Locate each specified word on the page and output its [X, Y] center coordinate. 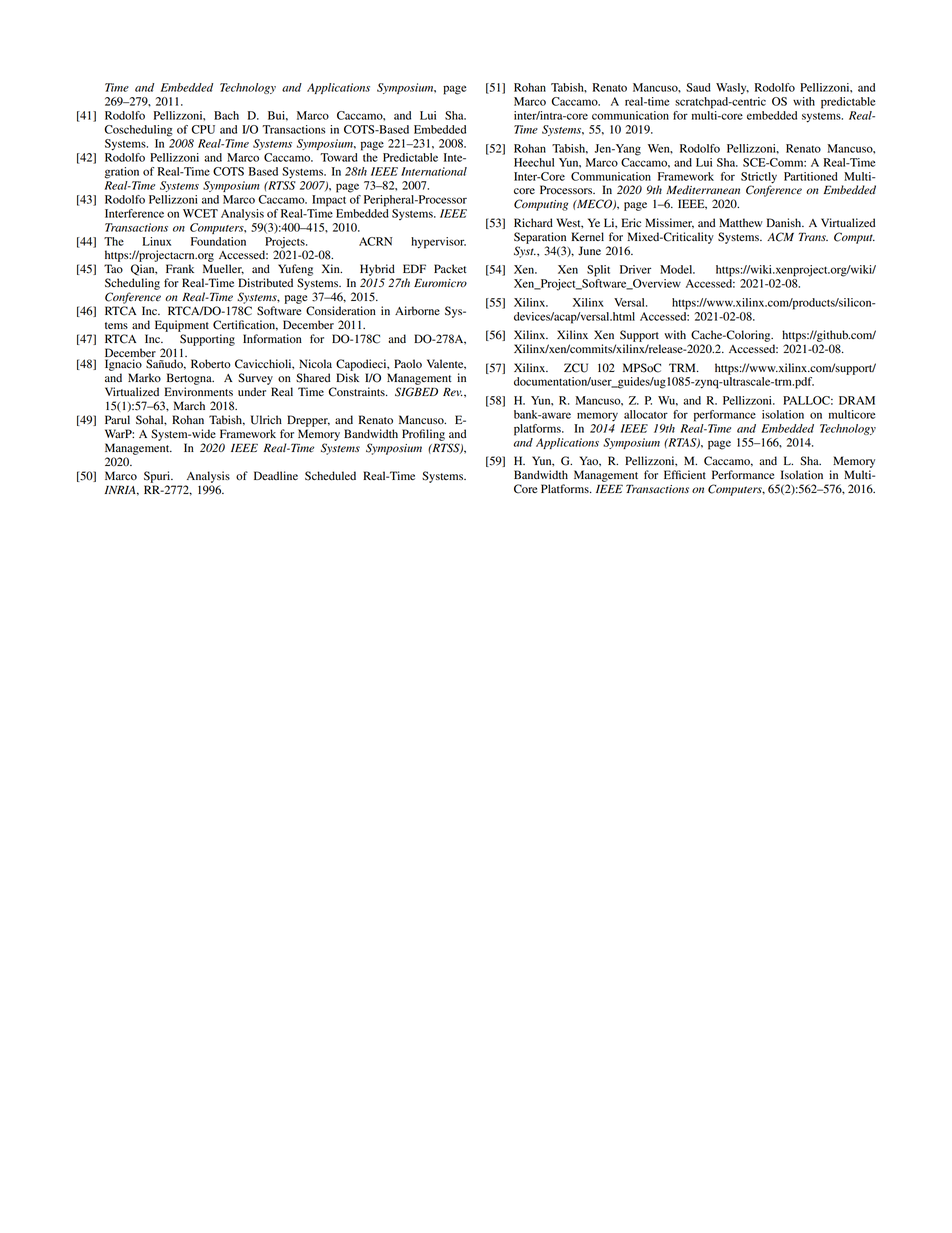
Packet [450, 268]
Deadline [276, 475]
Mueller [223, 269]
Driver [635, 269]
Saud [698, 87]
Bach [226, 115]
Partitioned [811, 176]
